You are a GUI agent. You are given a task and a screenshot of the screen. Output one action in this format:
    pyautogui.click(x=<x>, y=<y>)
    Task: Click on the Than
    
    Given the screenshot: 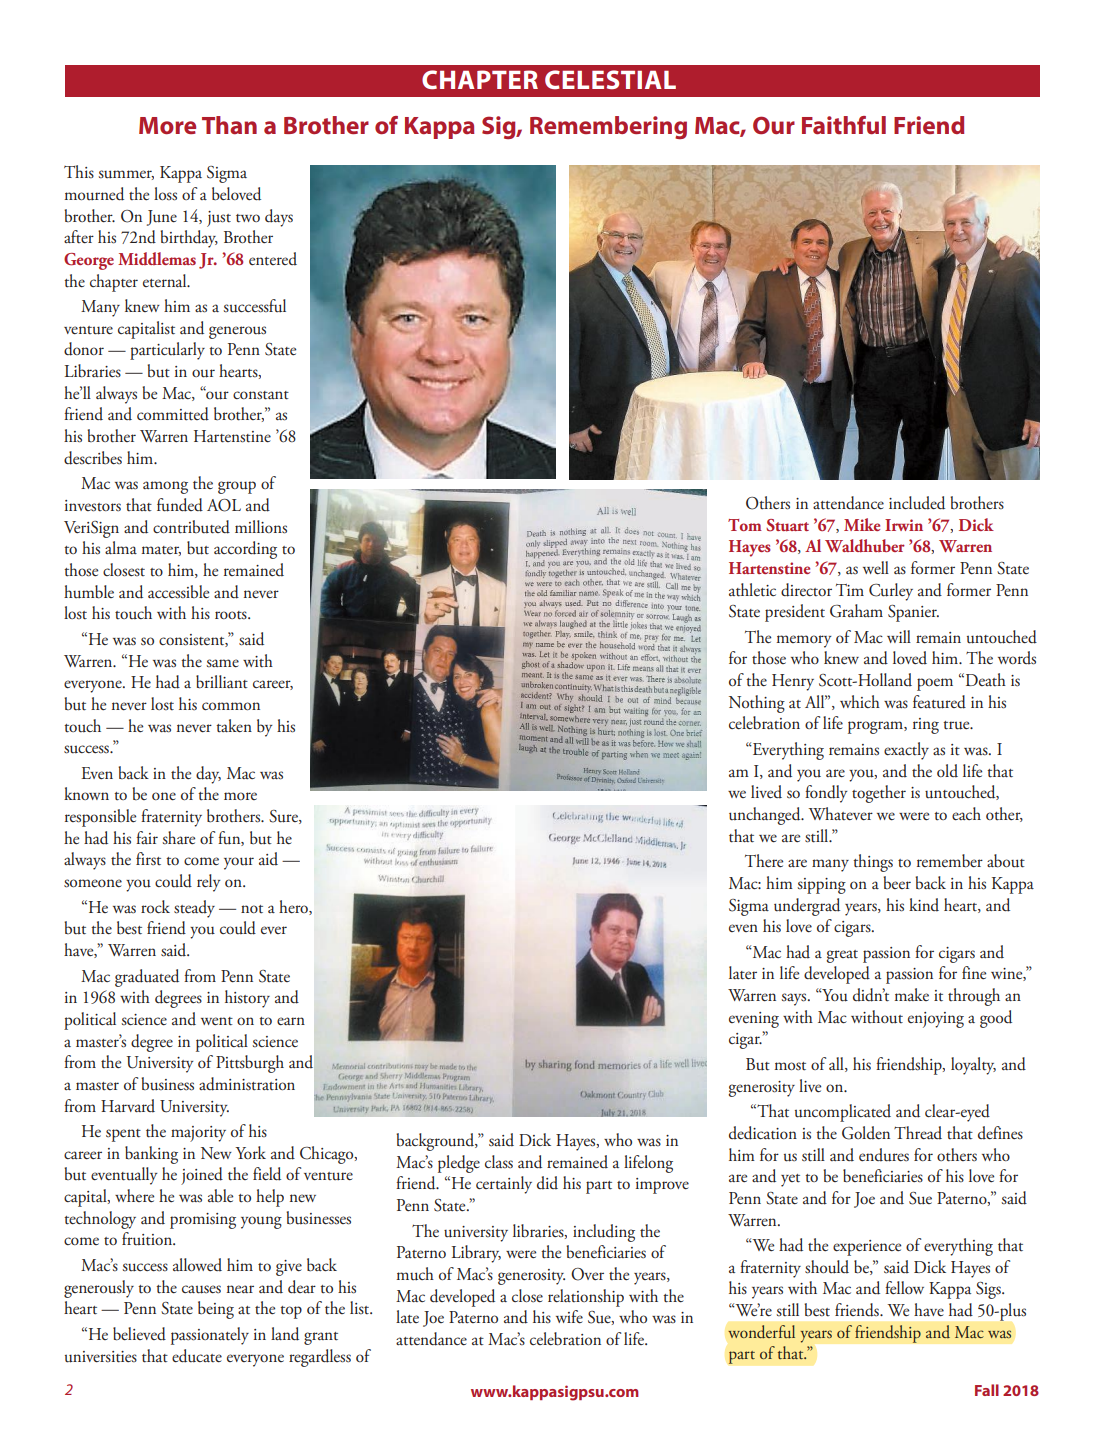 What is the action you would take?
    pyautogui.click(x=229, y=125)
